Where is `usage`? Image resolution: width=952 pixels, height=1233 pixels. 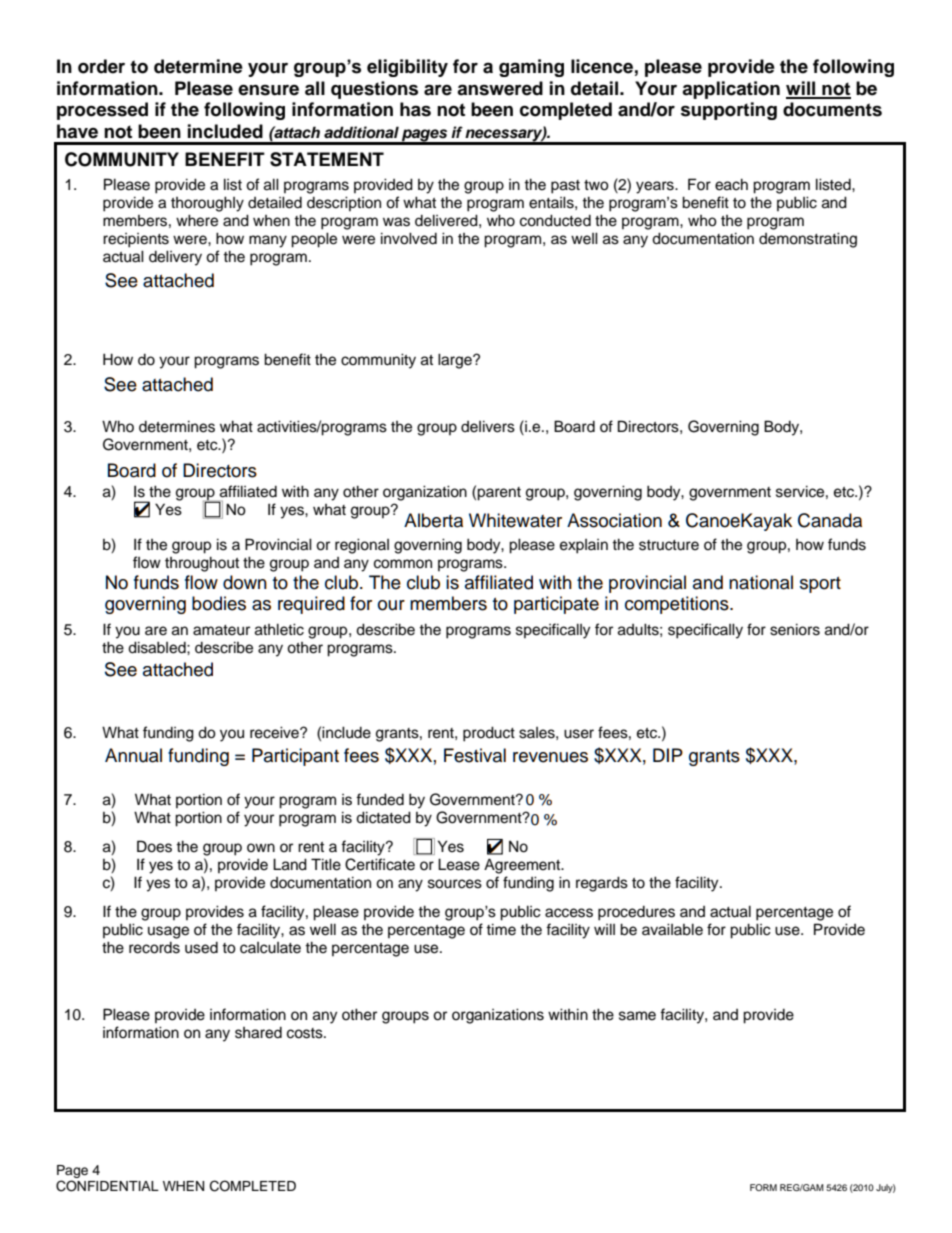
usage is located at coordinates (168, 932).
